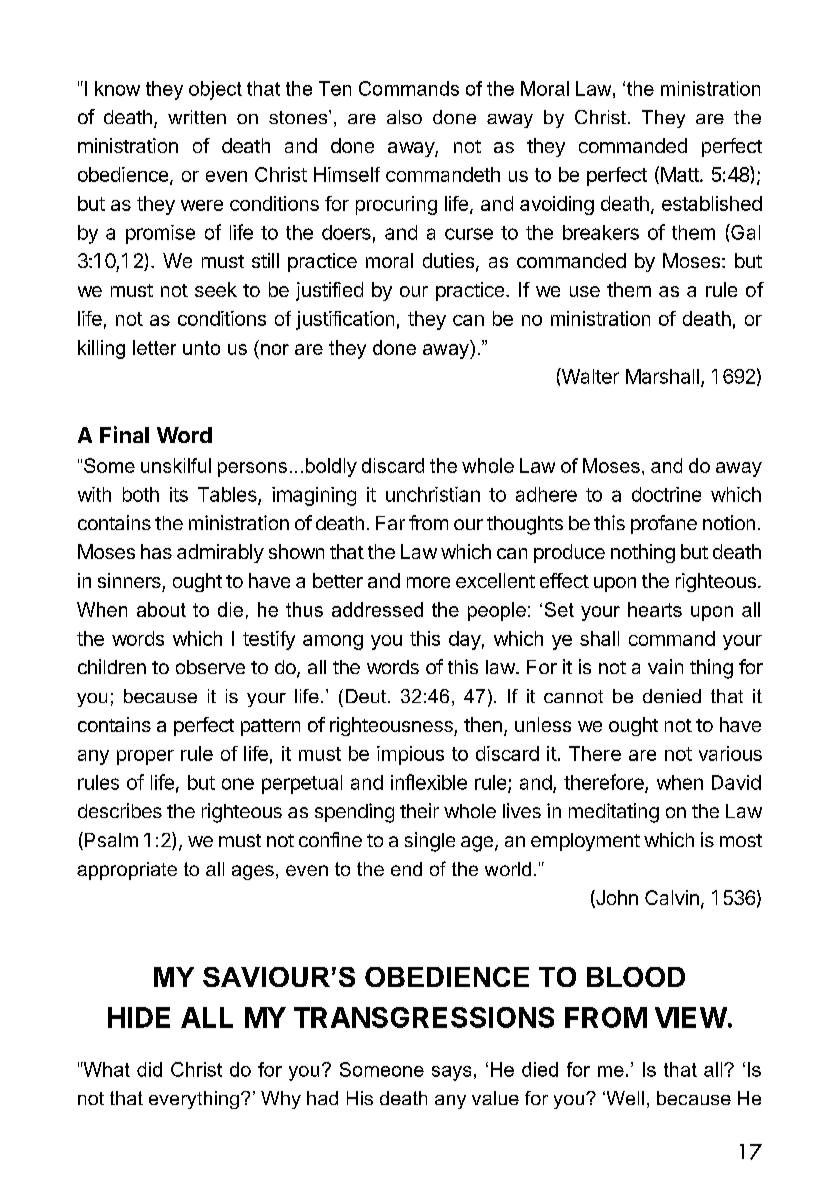  What do you see at coordinates (428, 582) in the document?
I see `more` at bounding box center [428, 582].
